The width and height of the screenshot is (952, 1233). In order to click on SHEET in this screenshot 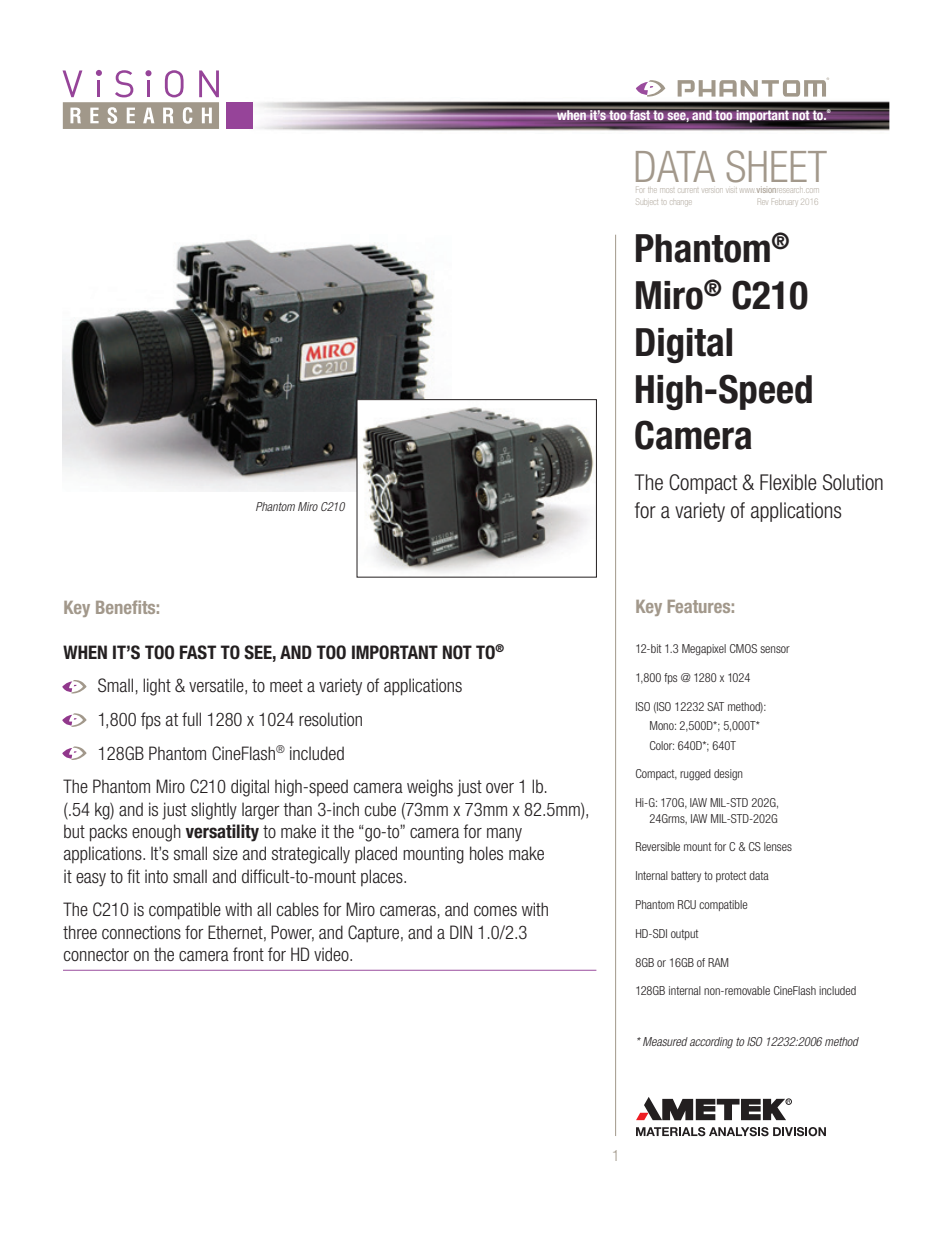, I will do `click(776, 166)`.
